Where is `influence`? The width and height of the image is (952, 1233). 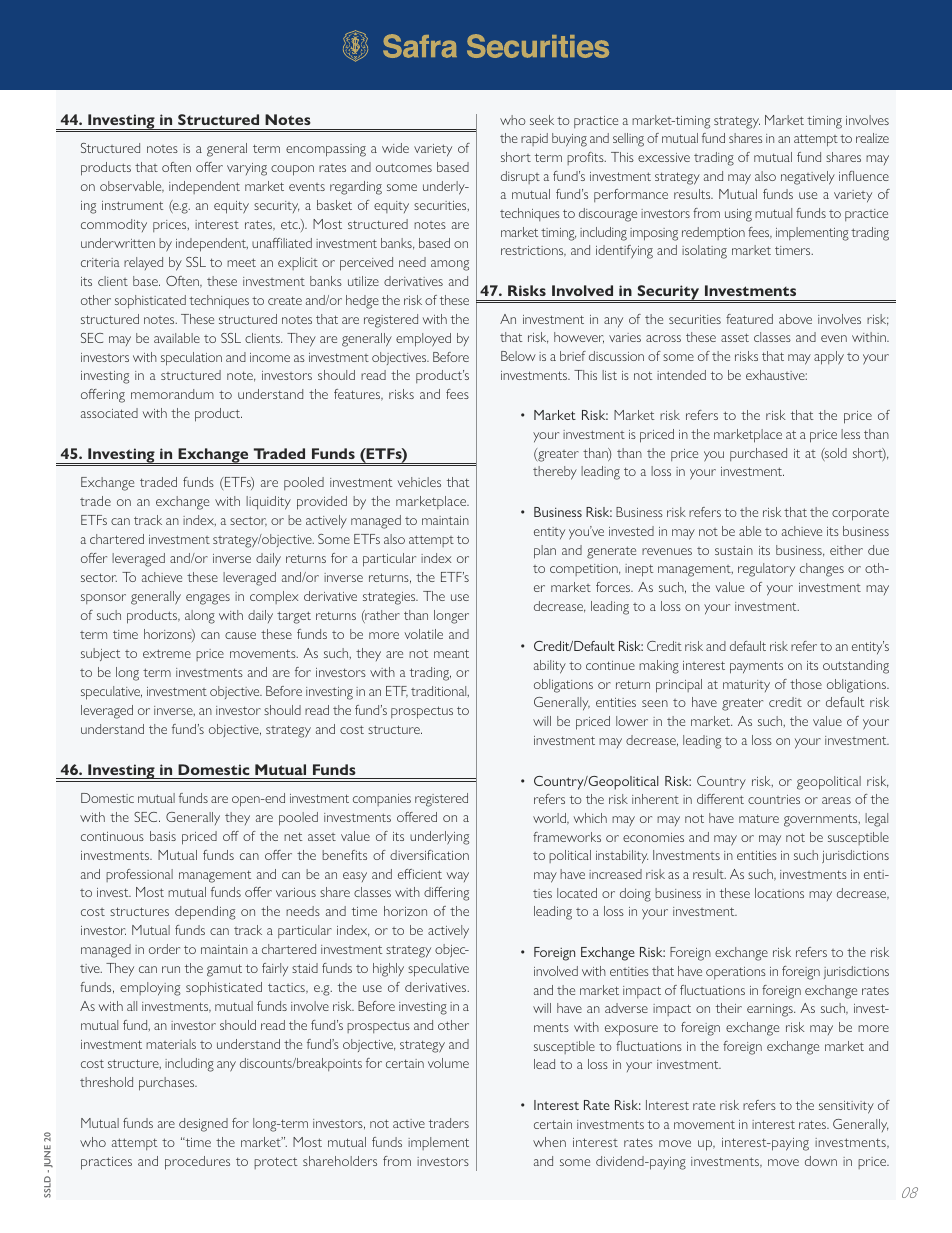
influence is located at coordinates (864, 176).
